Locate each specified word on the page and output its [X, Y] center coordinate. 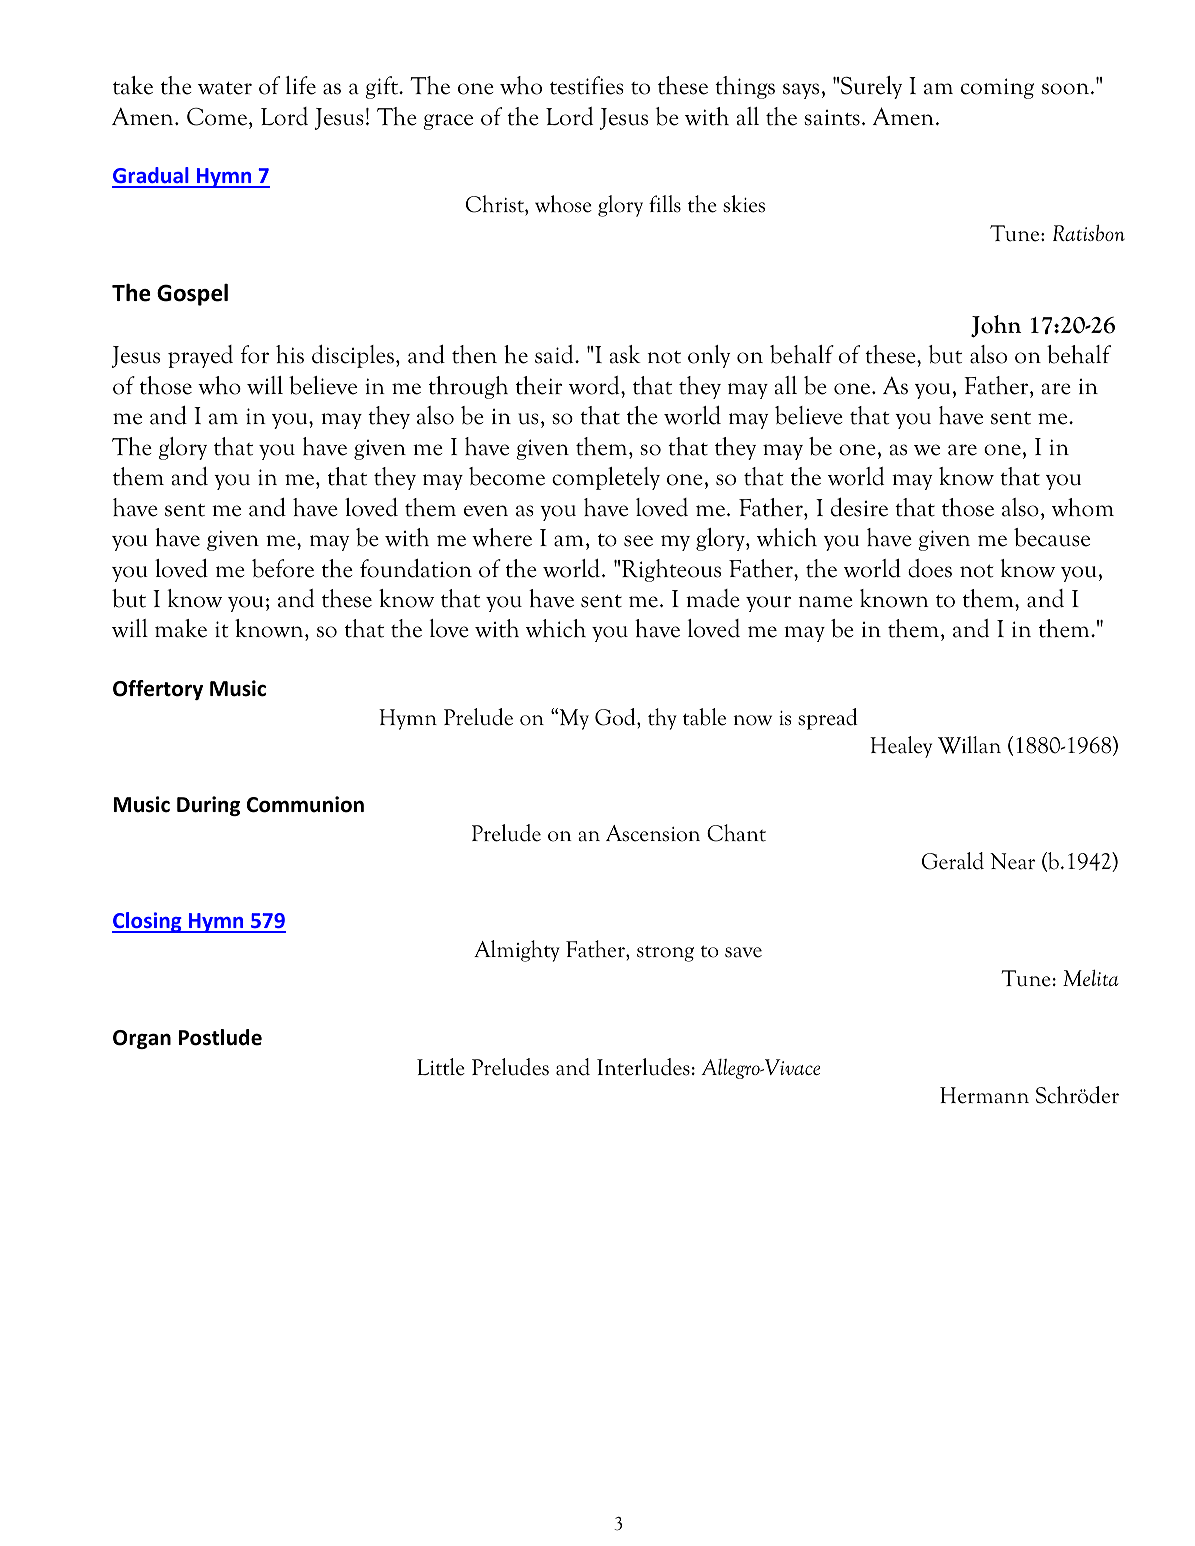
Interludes [643, 1067]
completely [606, 478]
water [225, 88]
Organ [142, 1039]
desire [859, 507]
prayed [200, 356]
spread [828, 719]
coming [997, 88]
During [208, 806]
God [616, 717]
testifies [587, 85]
